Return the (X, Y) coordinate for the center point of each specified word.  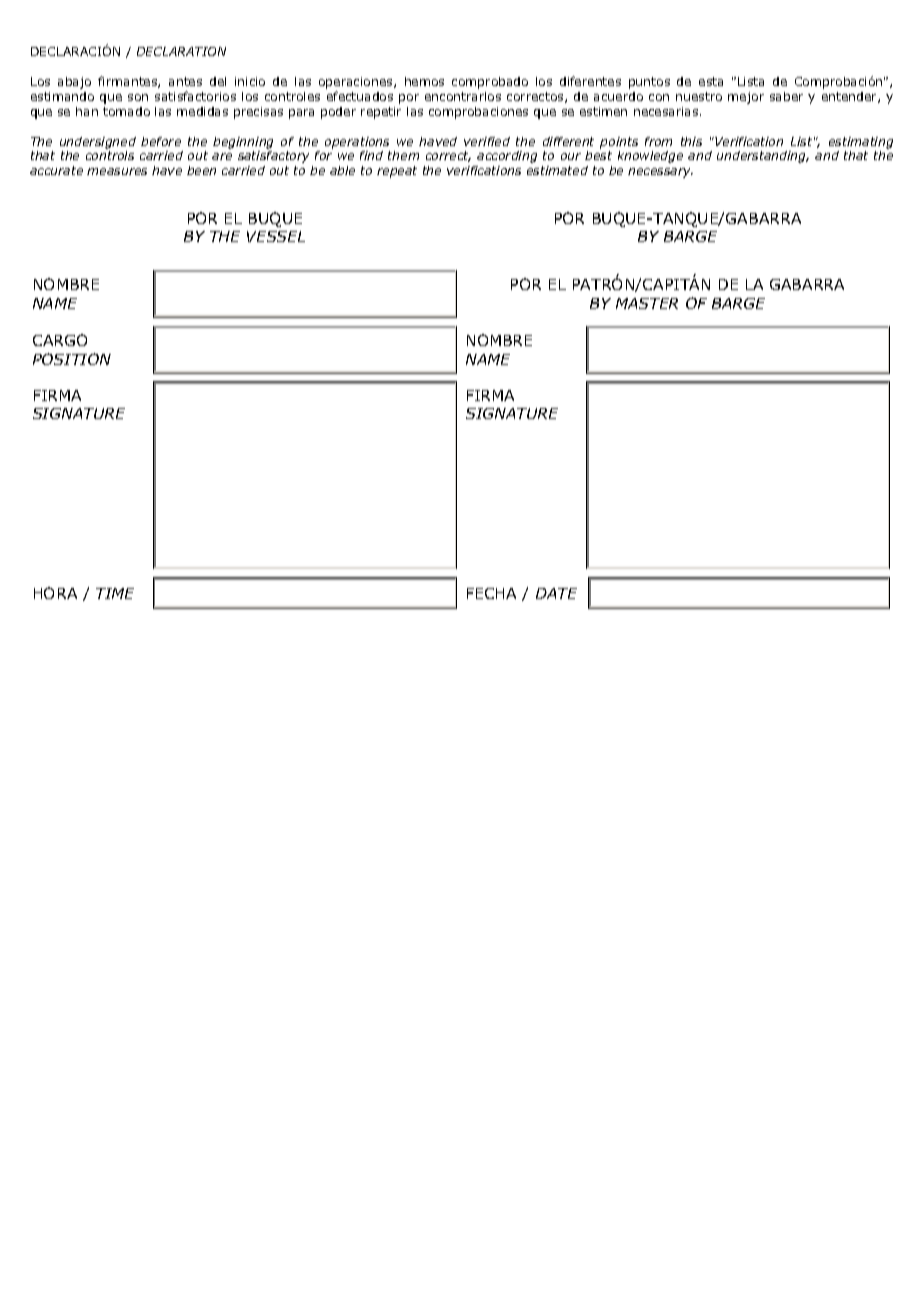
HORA (55, 593)
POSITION (72, 359)
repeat (397, 172)
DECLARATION (181, 51)
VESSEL (276, 236)
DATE (556, 593)
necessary (660, 173)
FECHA (491, 593)
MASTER (647, 303)
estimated (557, 170)
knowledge (650, 157)
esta (711, 81)
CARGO (60, 340)
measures (117, 171)
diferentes (590, 81)
